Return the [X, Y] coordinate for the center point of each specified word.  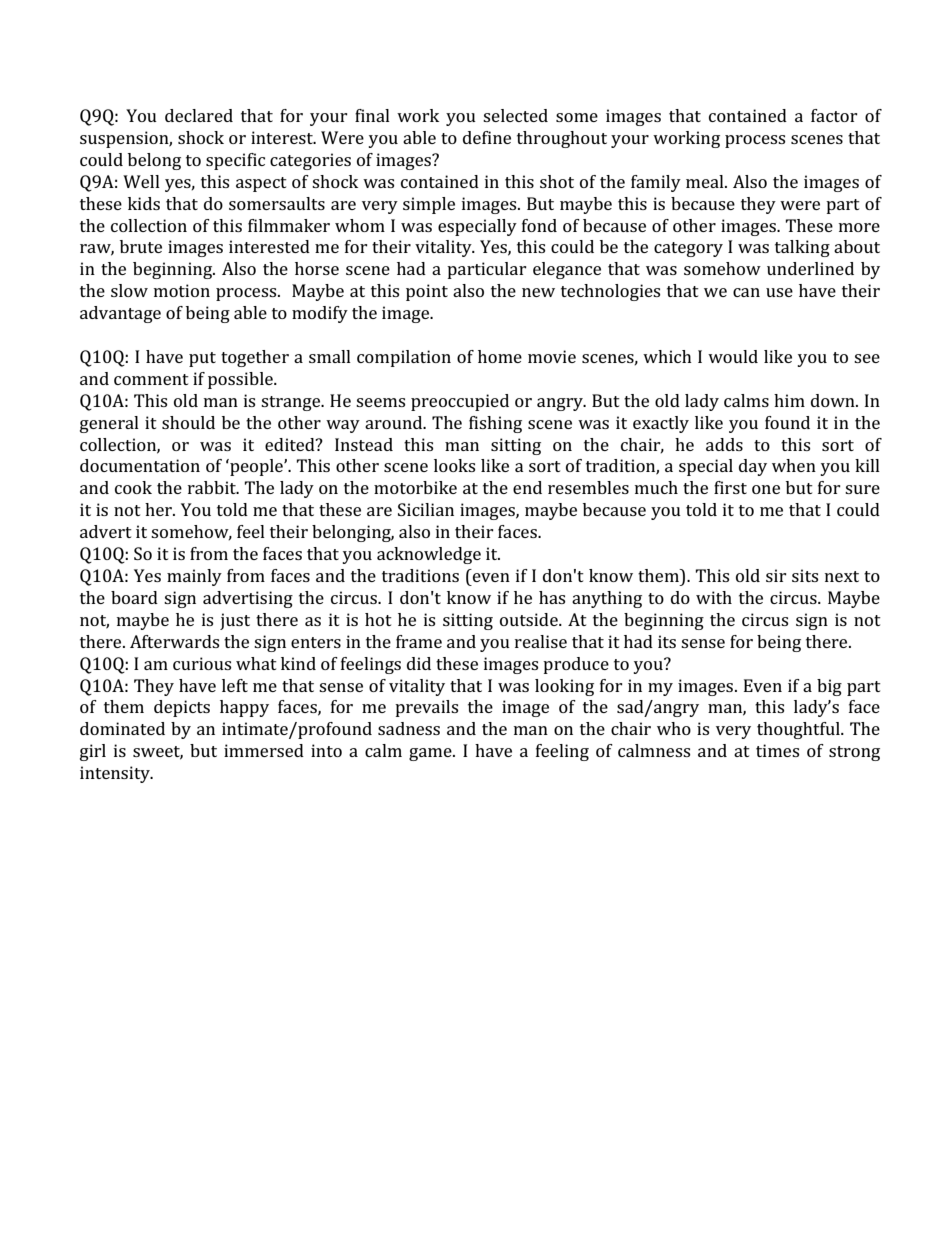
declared [199, 115]
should [188, 422]
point [427, 292]
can [746, 292]
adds [724, 444]
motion [182, 290]
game [431, 754]
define [487, 137]
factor [834, 115]
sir [776, 575]
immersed [264, 750]
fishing [495, 424]
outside [530, 619]
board [134, 597]
